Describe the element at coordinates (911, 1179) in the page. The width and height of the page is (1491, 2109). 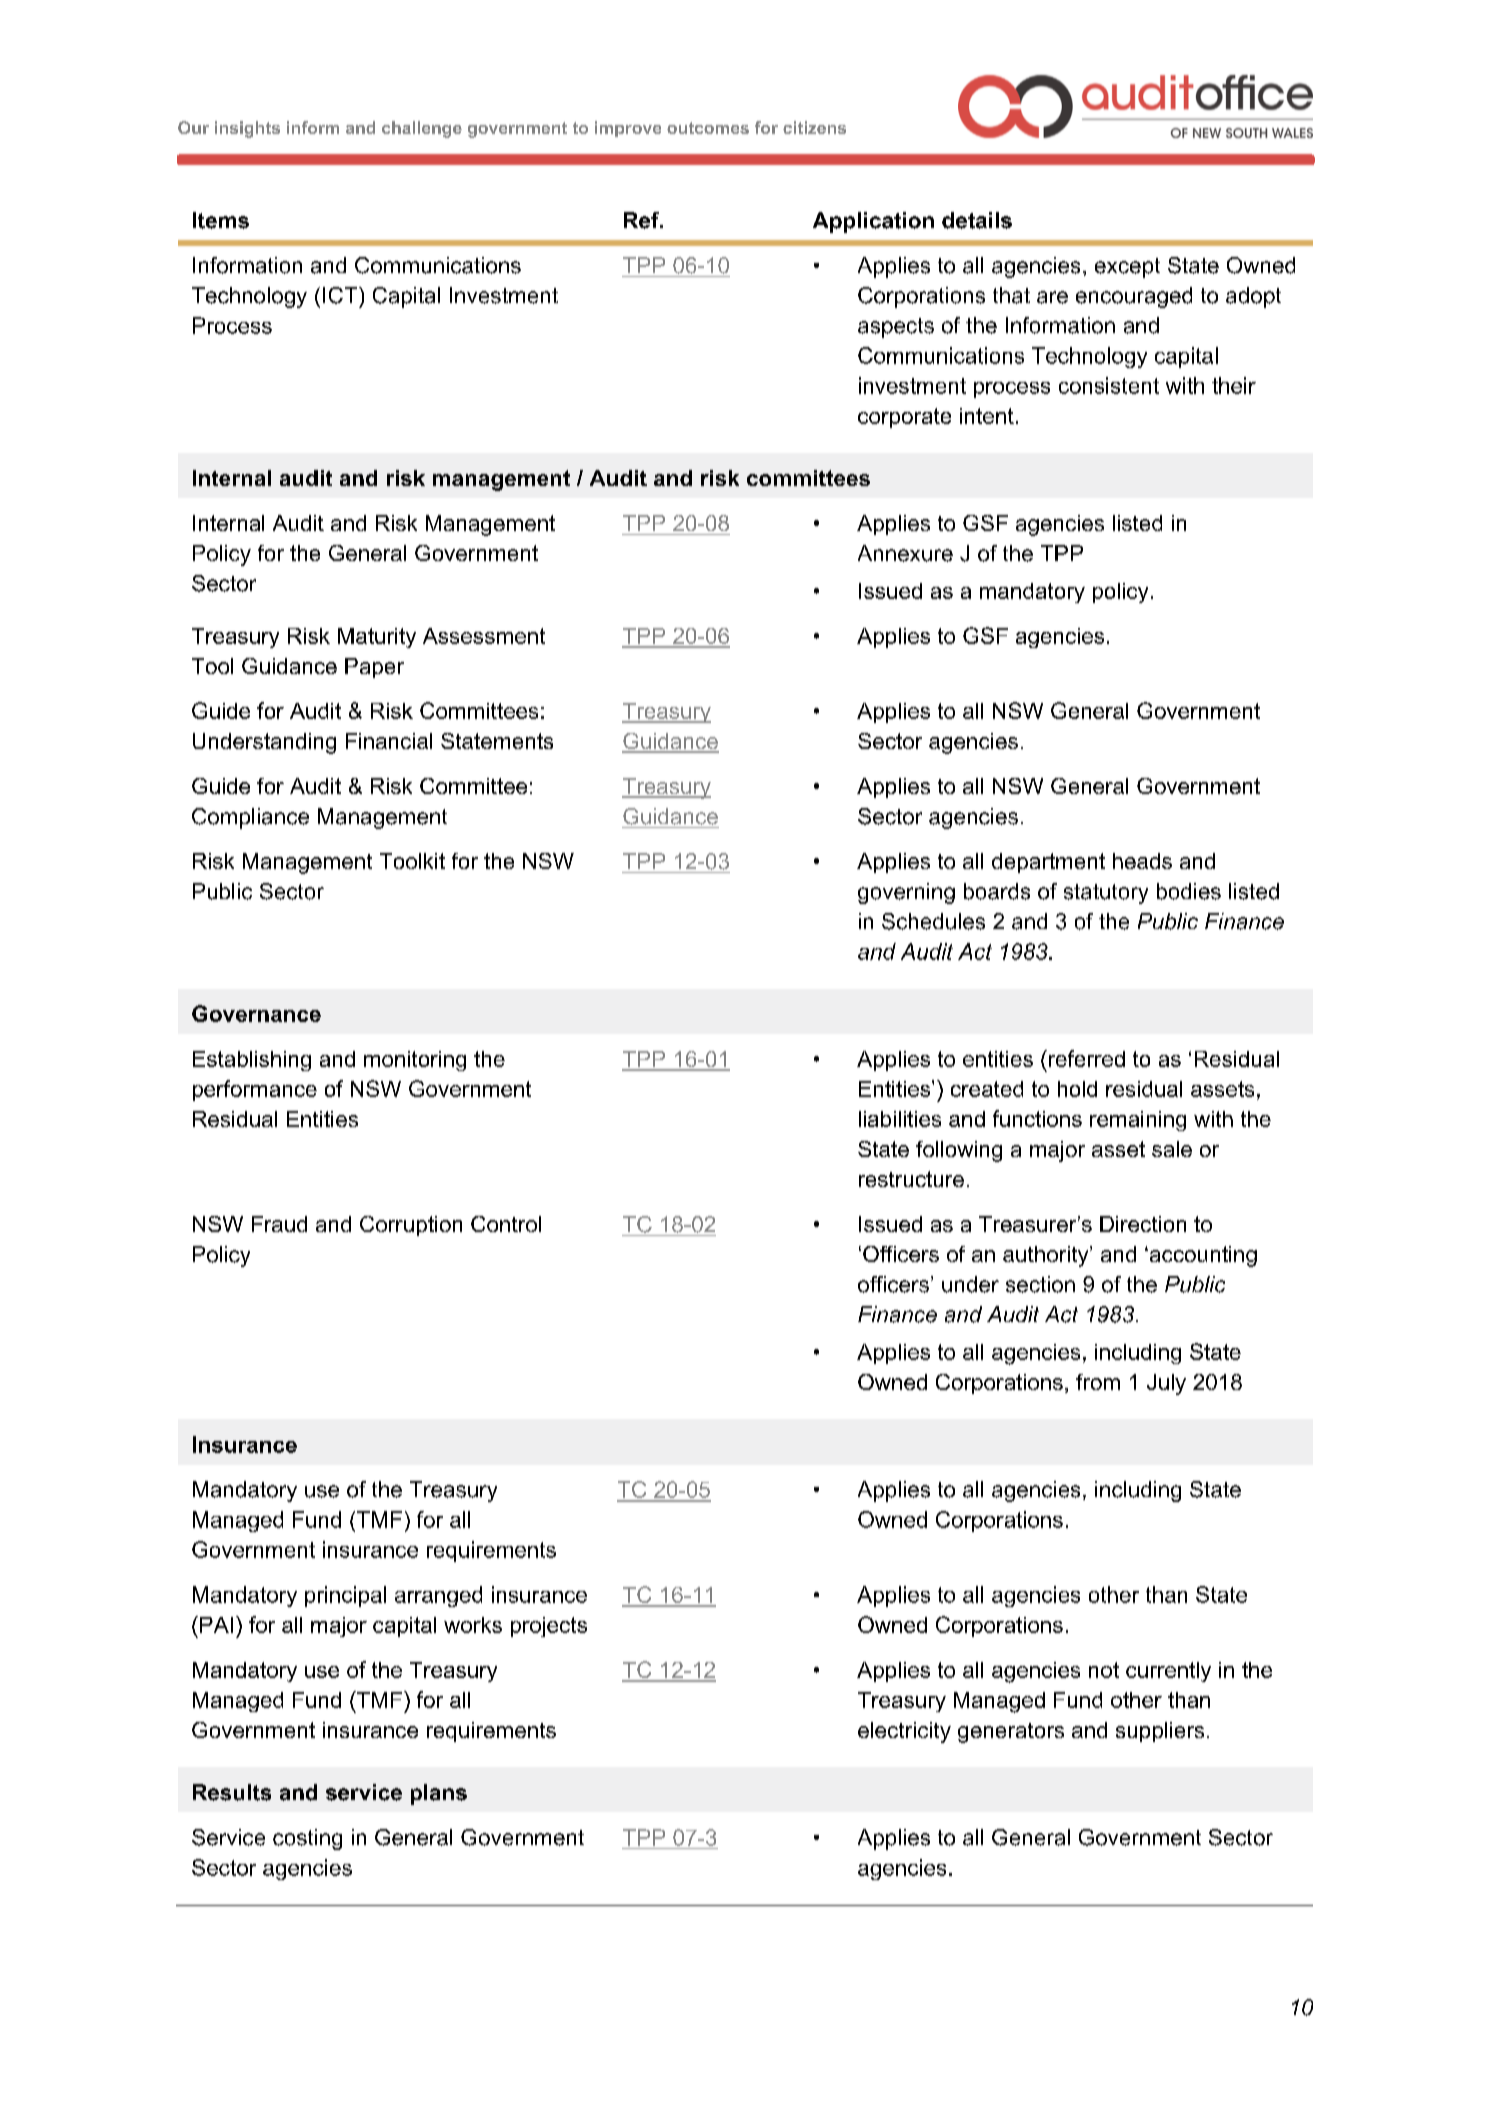
I see `restructure` at that location.
